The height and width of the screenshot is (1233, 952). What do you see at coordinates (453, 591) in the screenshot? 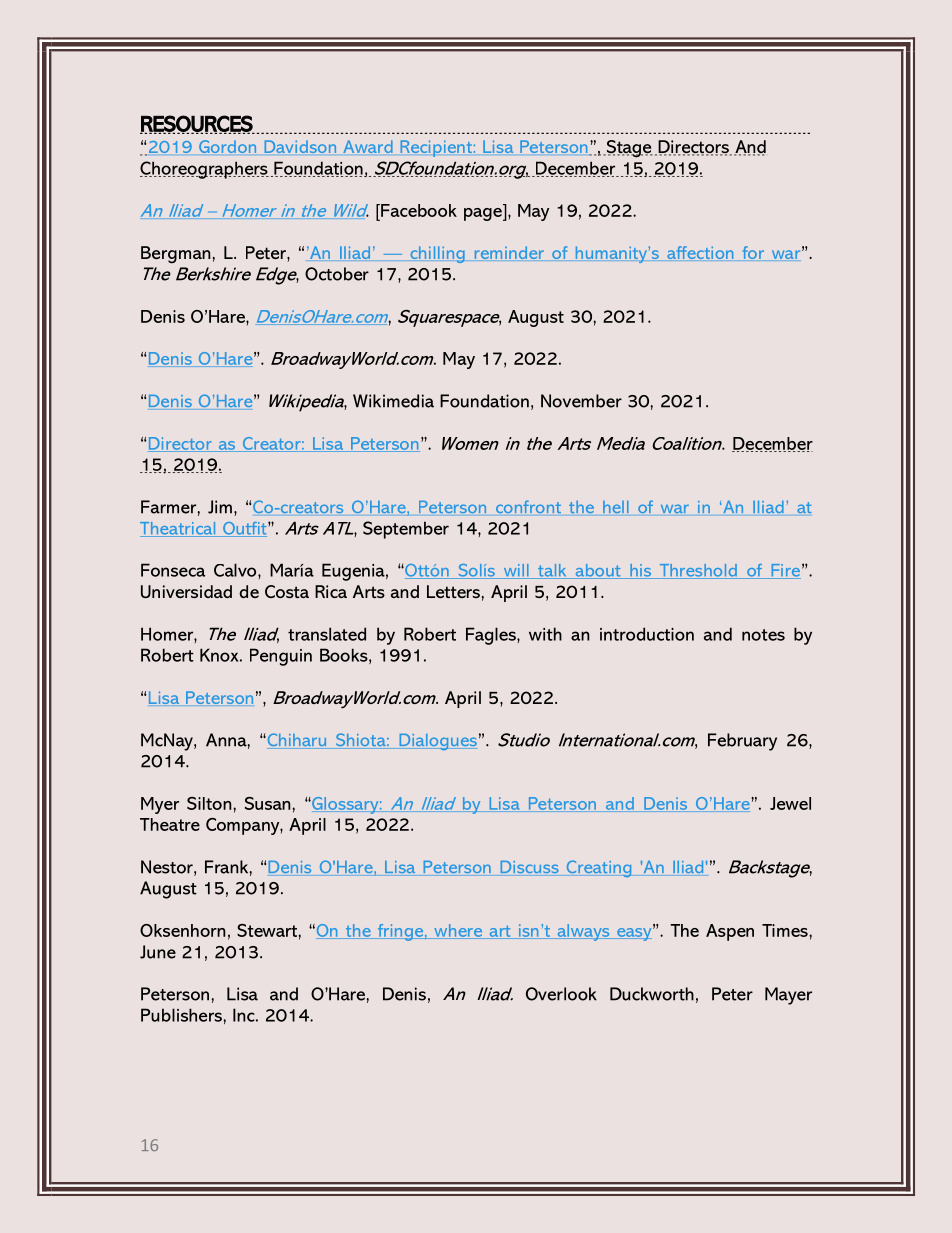
I see `Letters` at bounding box center [453, 591].
